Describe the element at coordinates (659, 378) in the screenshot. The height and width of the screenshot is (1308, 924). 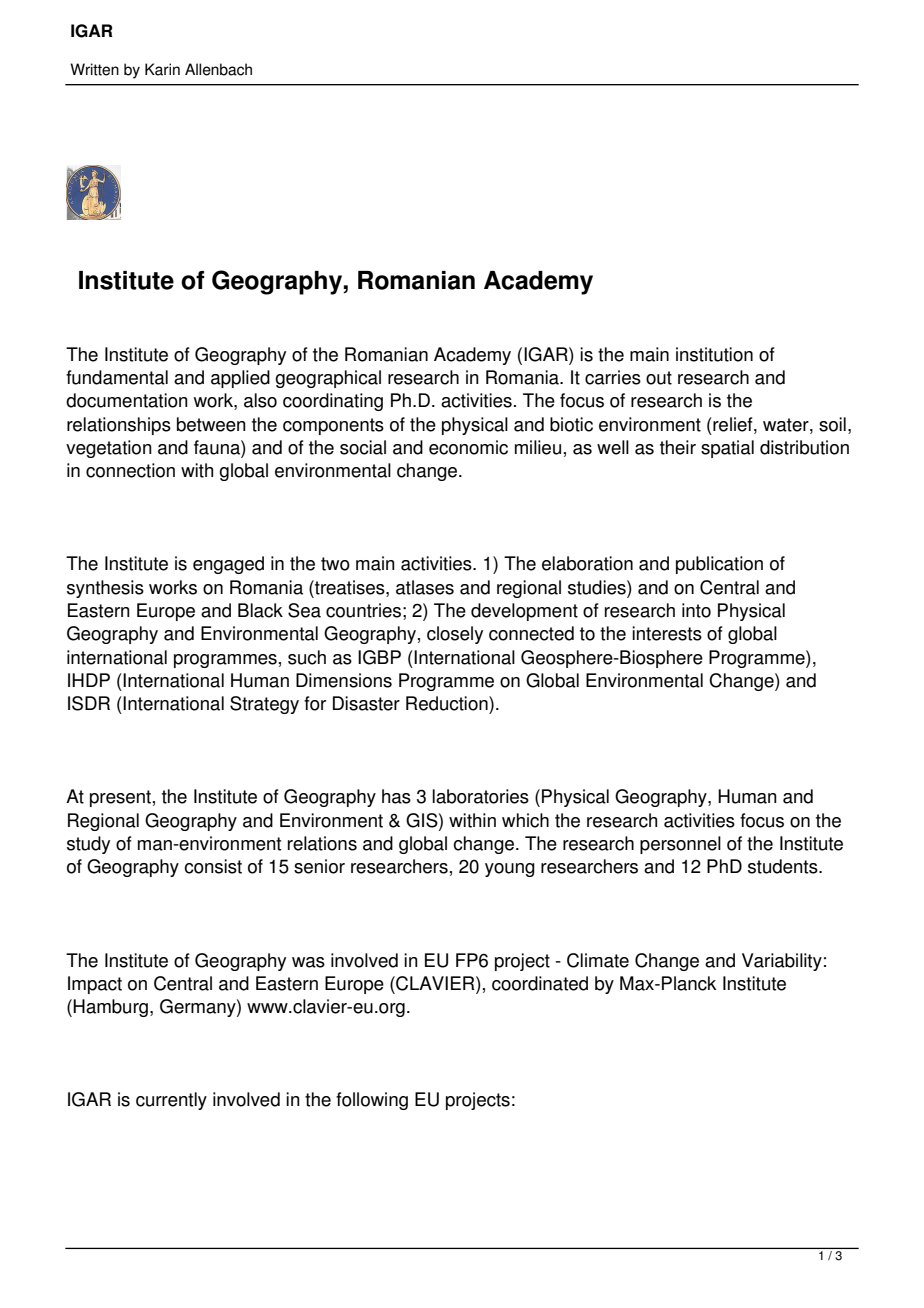
I see `out` at that location.
